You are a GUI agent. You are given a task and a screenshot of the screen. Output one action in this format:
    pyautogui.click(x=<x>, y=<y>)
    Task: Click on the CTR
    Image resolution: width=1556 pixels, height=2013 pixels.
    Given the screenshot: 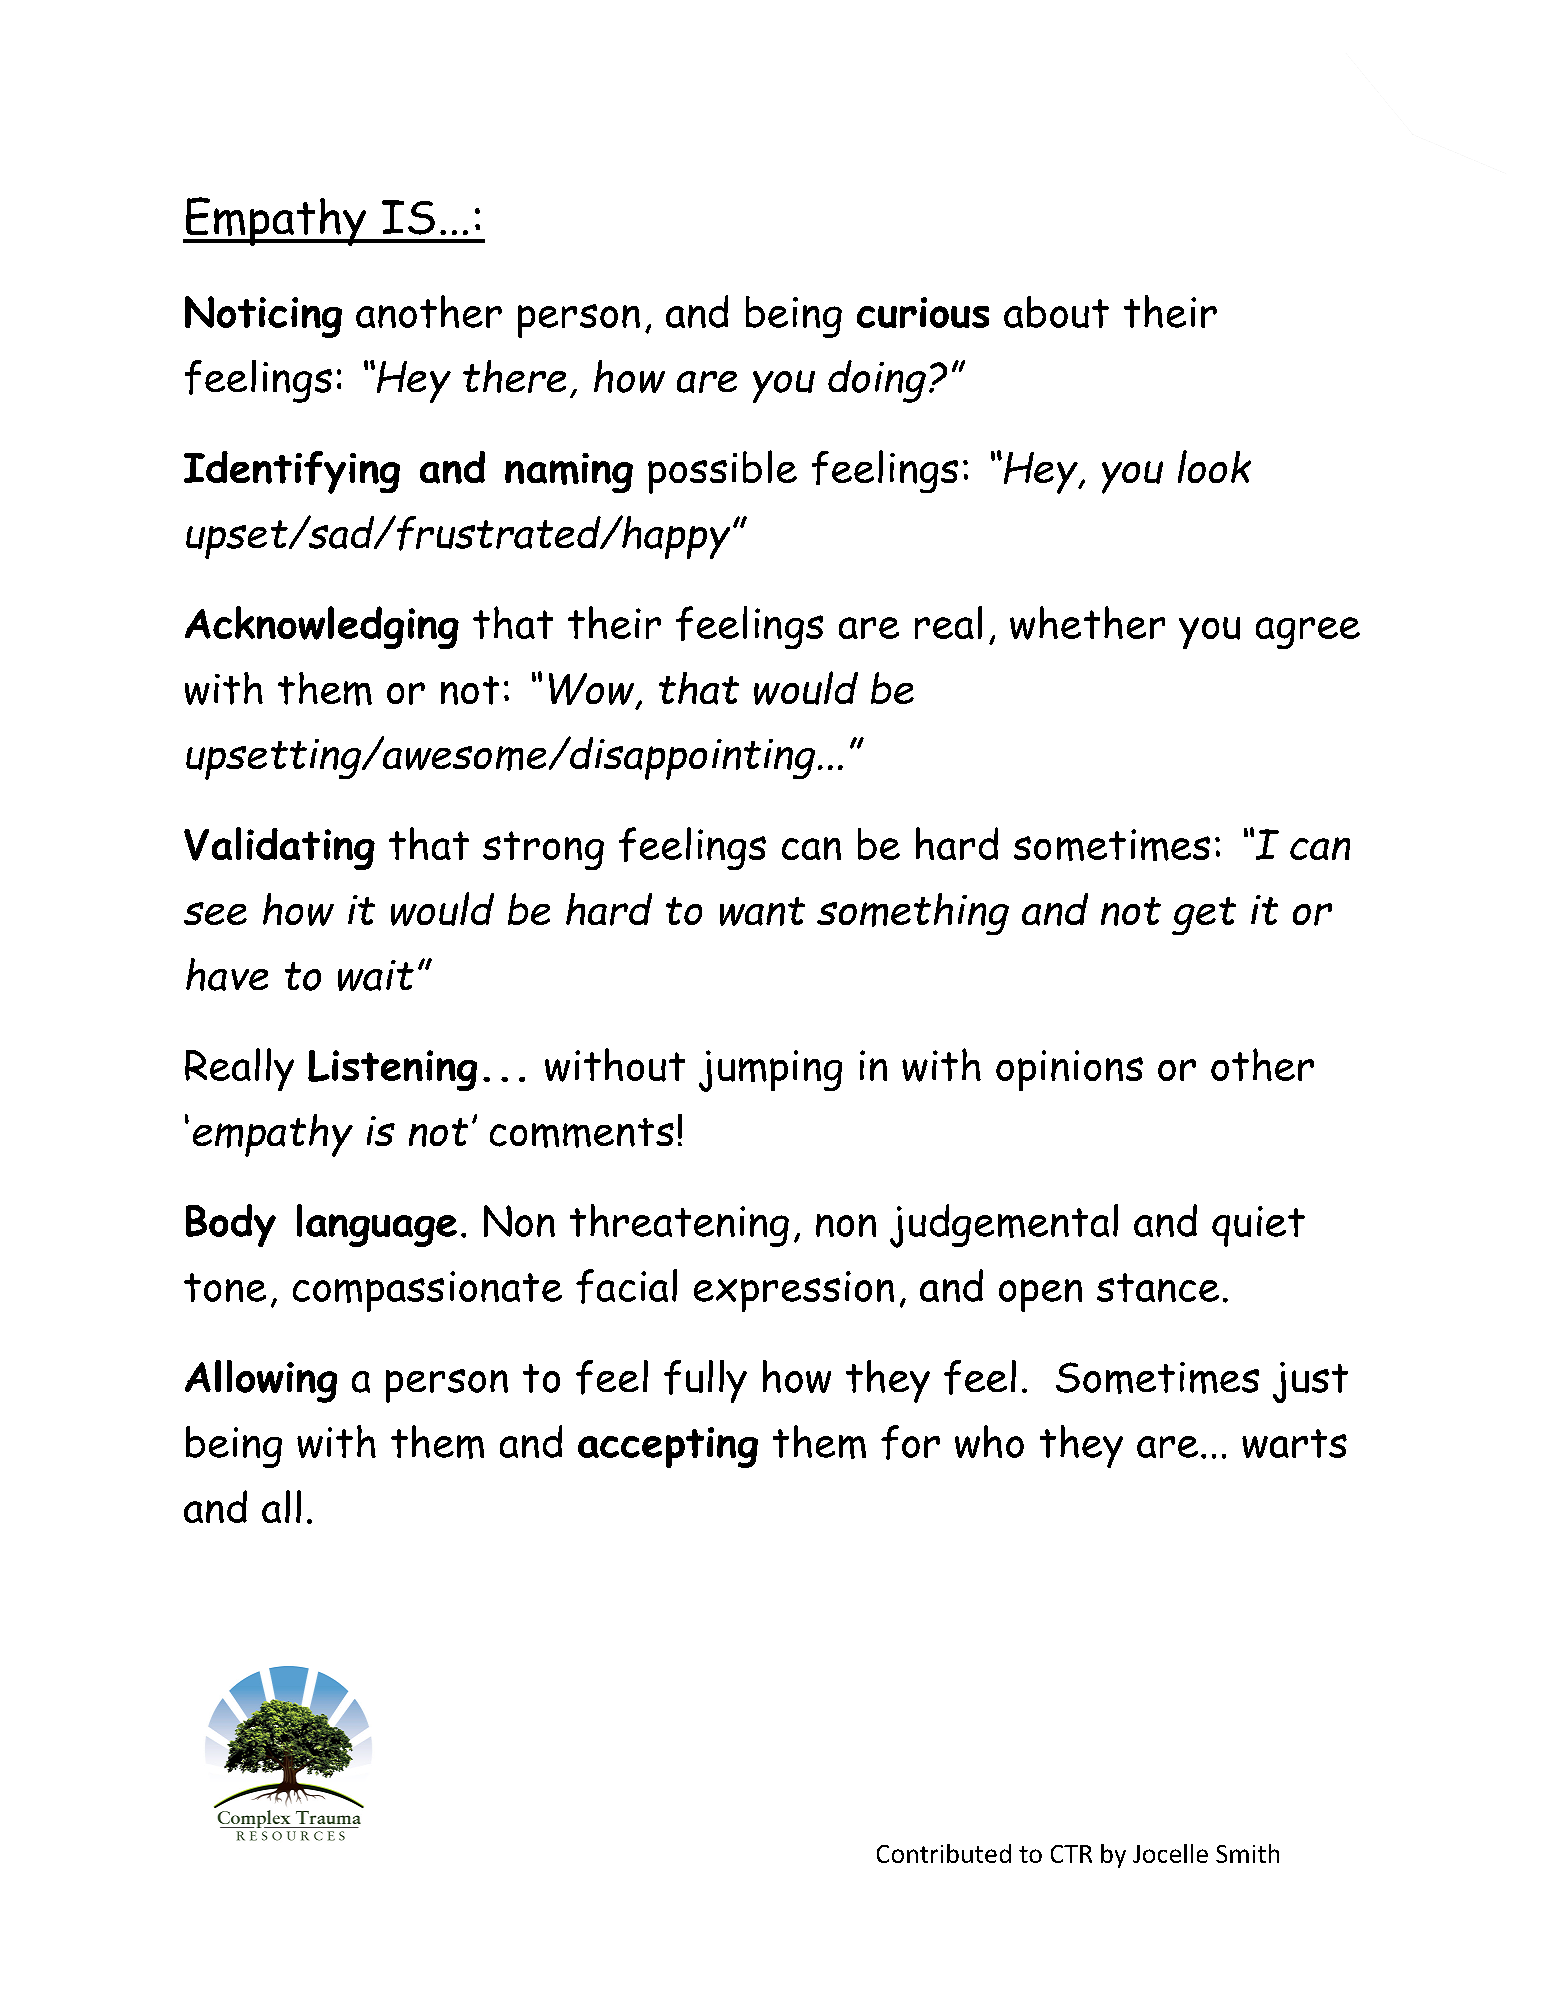 What is the action you would take?
    pyautogui.click(x=1071, y=1854)
